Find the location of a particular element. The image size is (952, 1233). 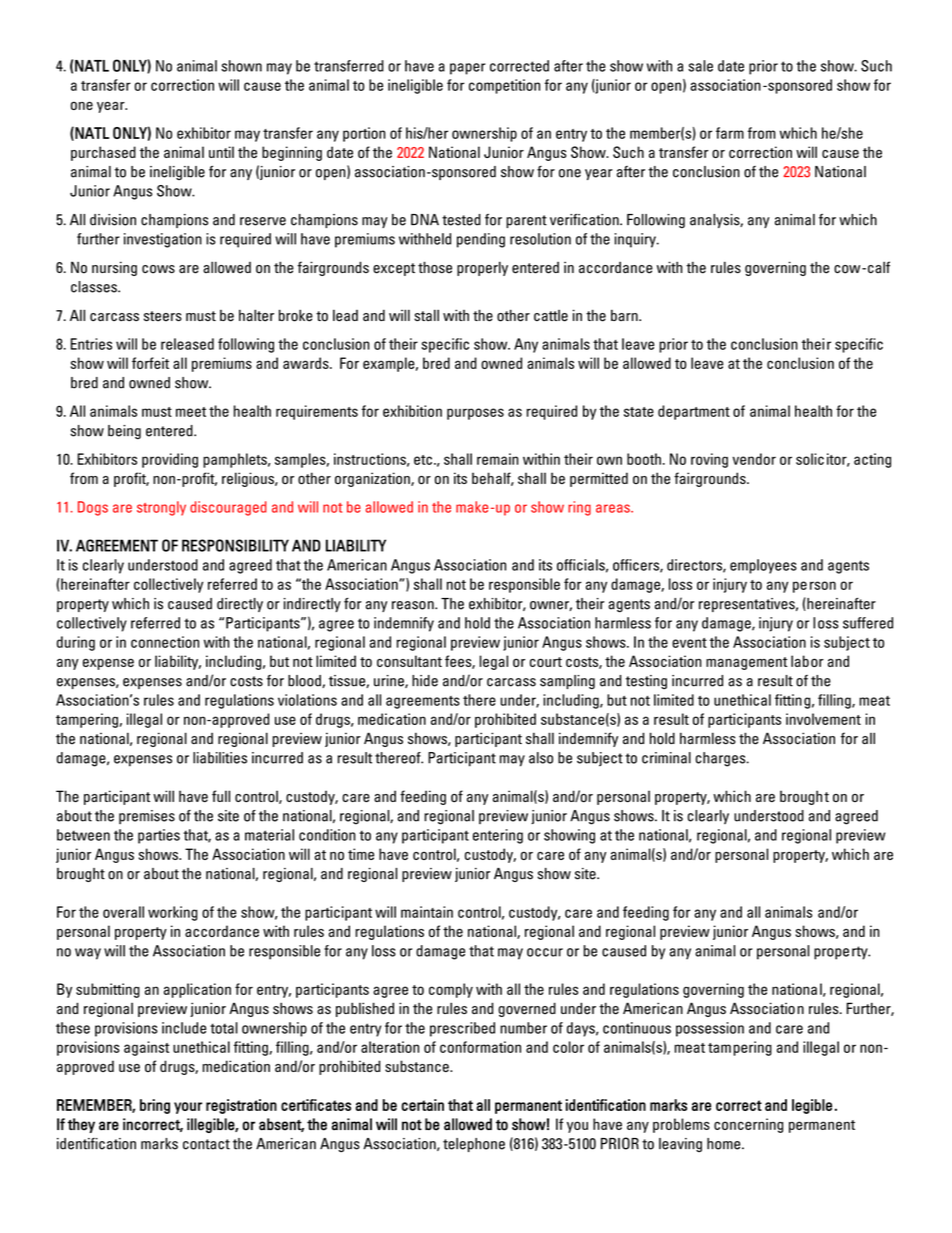

until is located at coordinates (221, 152).
